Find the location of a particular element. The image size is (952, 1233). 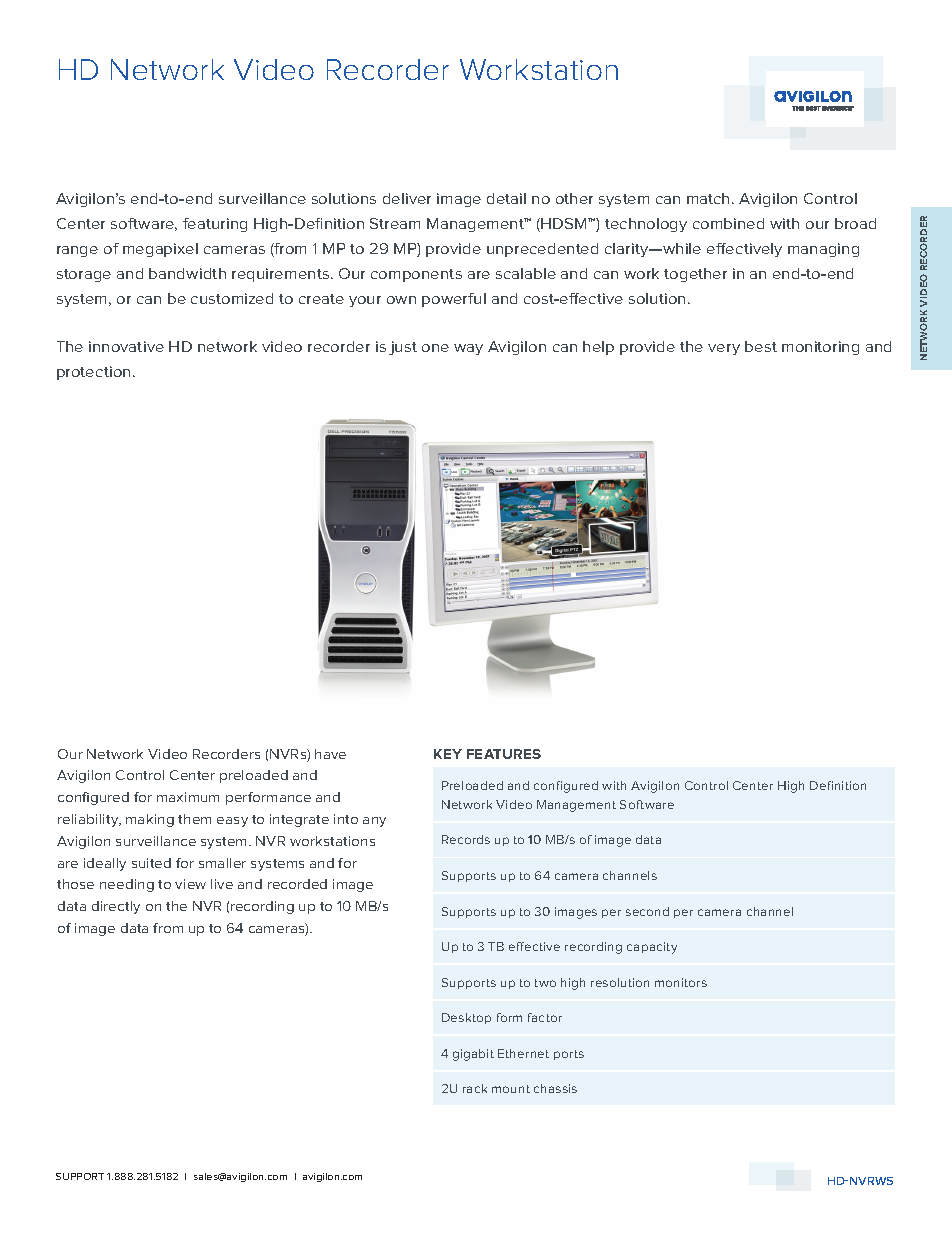

view is located at coordinates (190, 884).
